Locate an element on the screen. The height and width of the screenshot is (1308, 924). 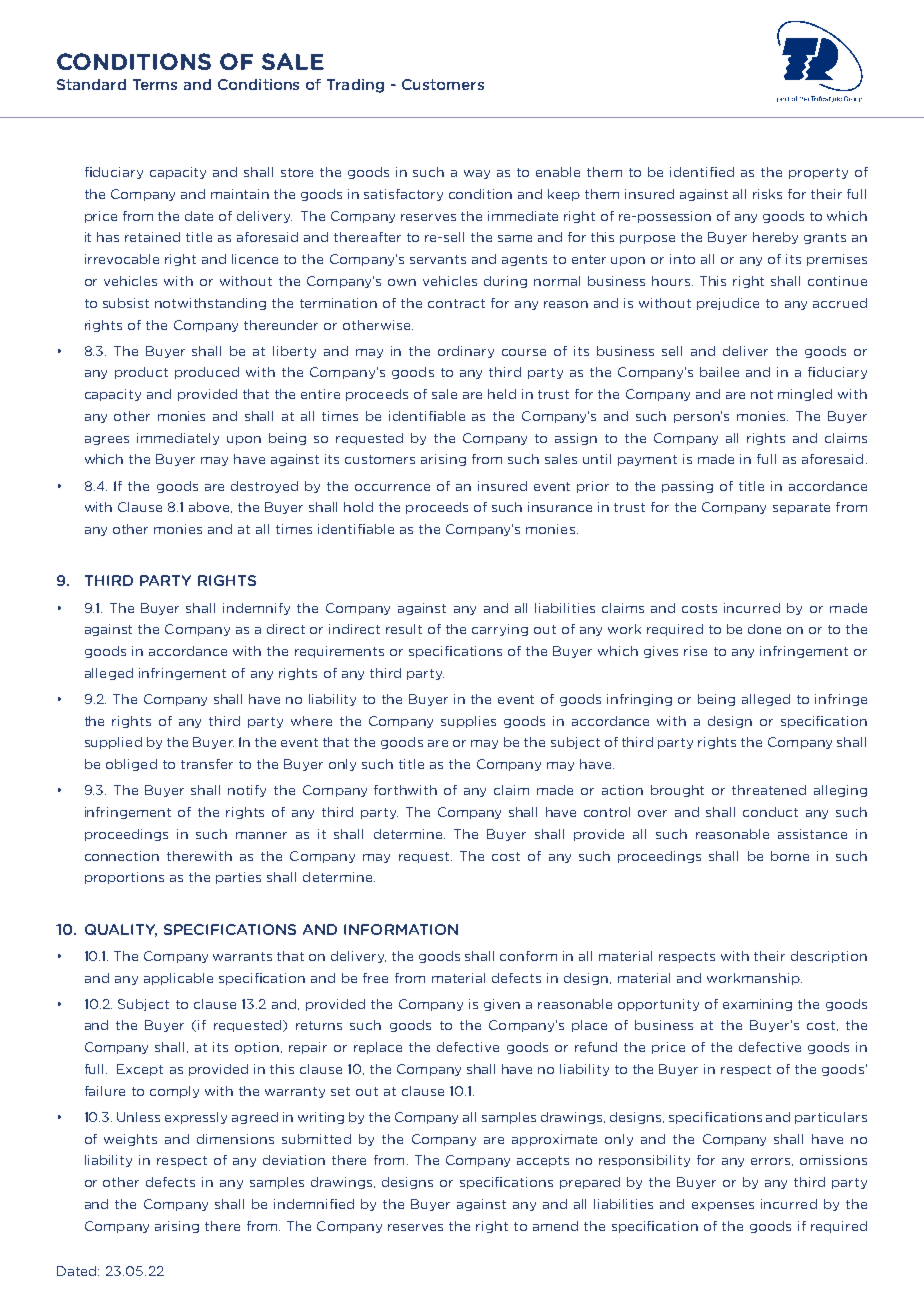
connection is located at coordinates (122, 856).
